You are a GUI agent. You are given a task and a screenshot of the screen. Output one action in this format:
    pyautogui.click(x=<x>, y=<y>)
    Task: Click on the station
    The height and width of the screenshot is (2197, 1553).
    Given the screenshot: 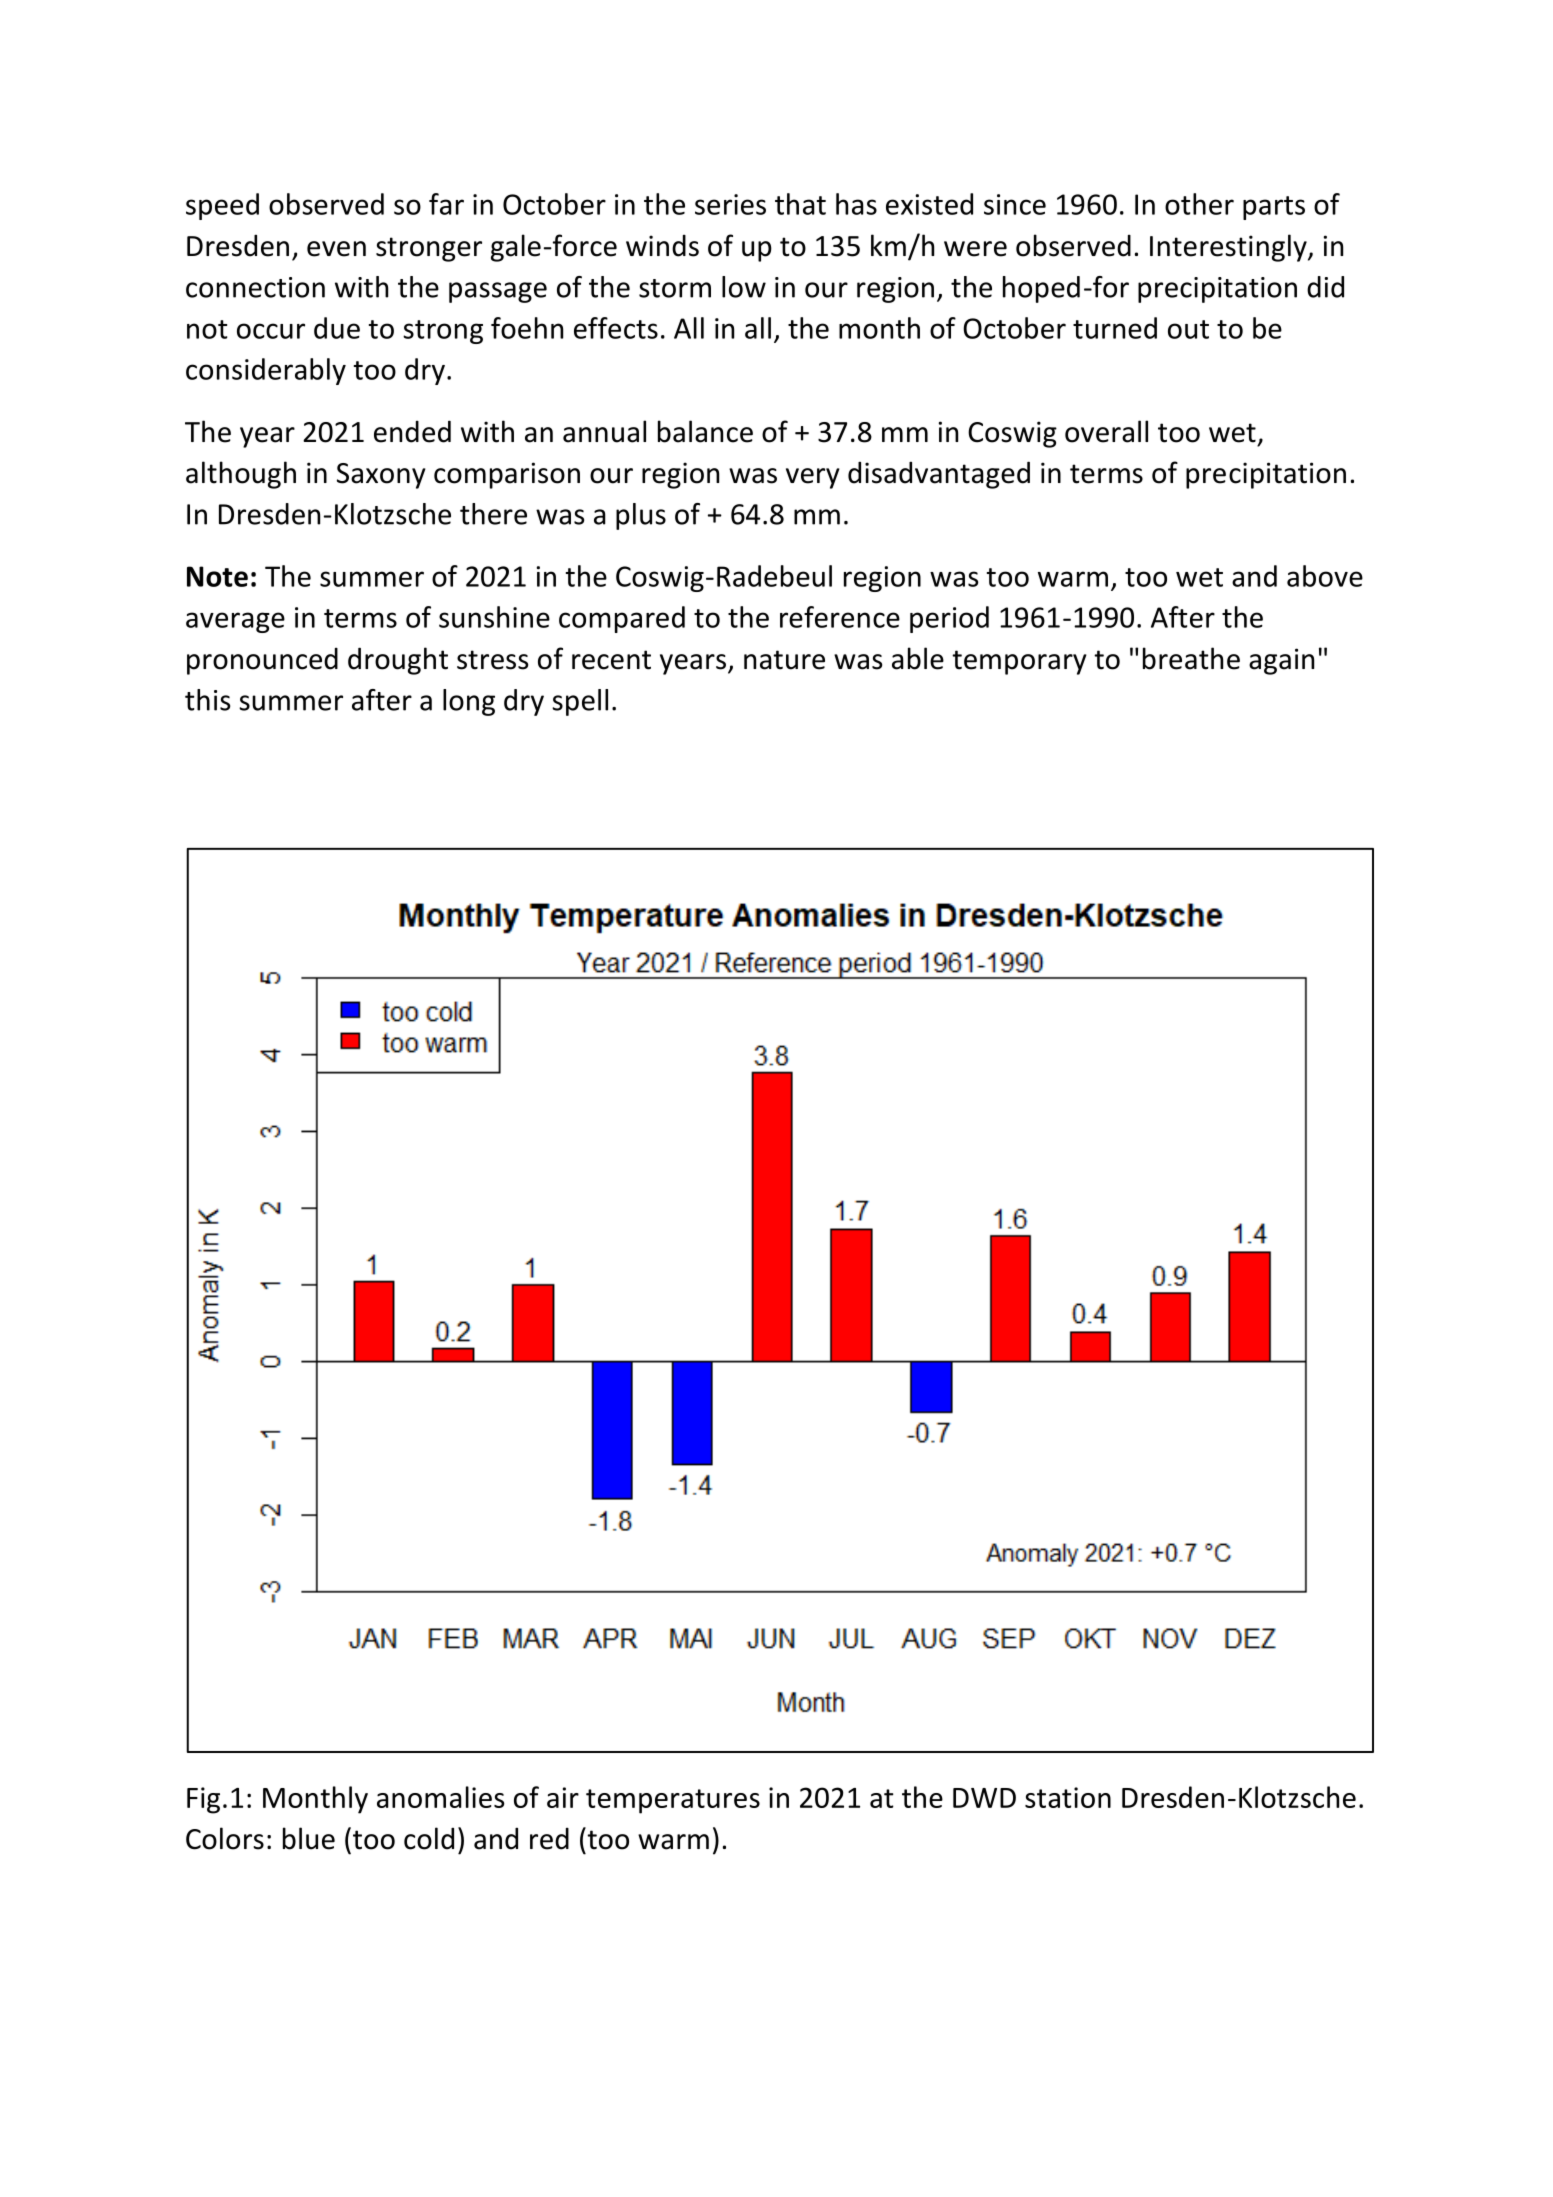 What is the action you would take?
    pyautogui.click(x=1068, y=1797)
